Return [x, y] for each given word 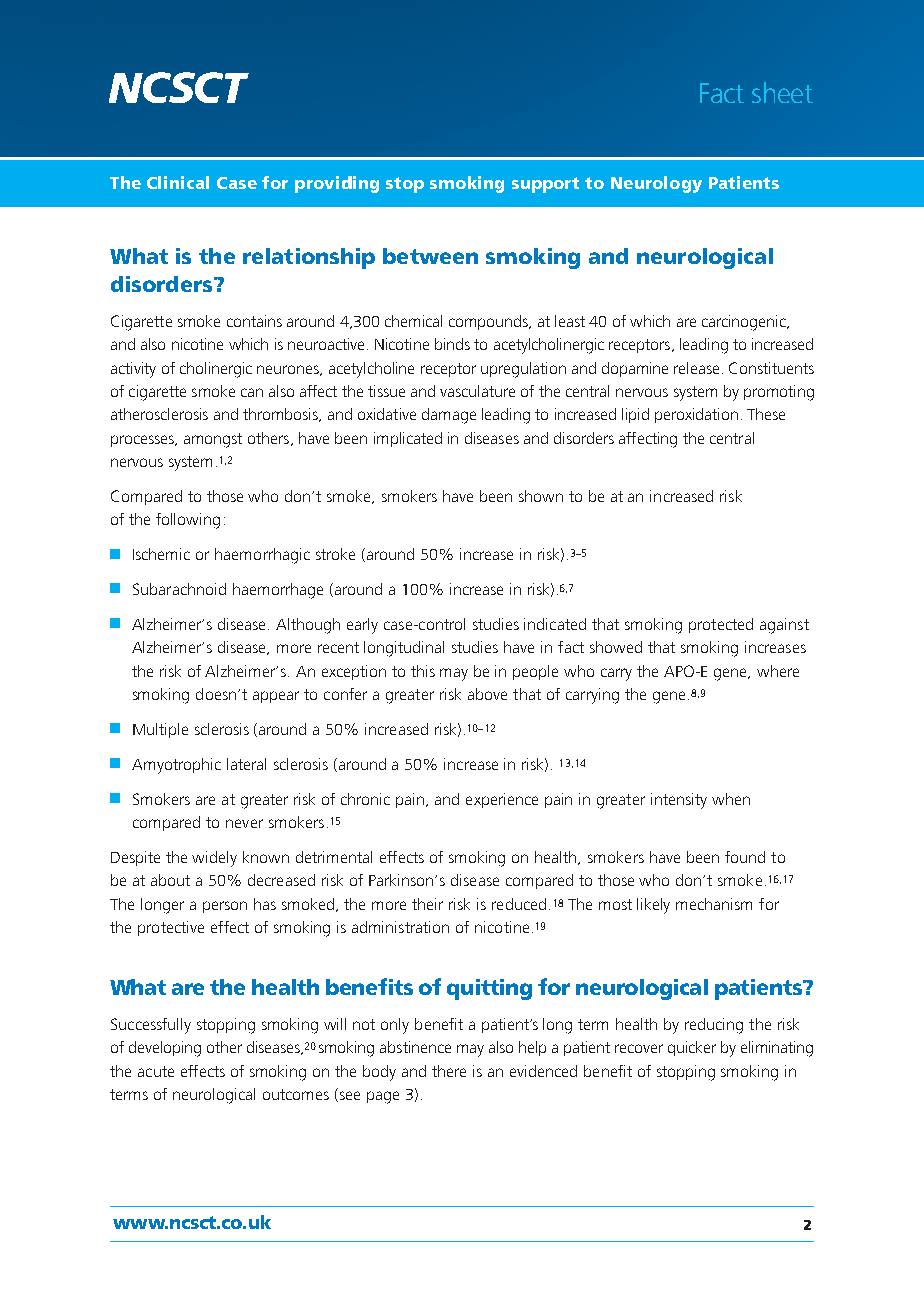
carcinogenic [745, 323]
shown [541, 496]
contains [254, 321]
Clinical [178, 182]
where [778, 671]
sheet [782, 92]
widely [214, 859]
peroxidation [696, 415]
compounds [489, 322]
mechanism [714, 904]
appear [276, 697]
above [487, 694]
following [188, 521]
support [545, 185]
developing [165, 1049]
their [427, 904]
